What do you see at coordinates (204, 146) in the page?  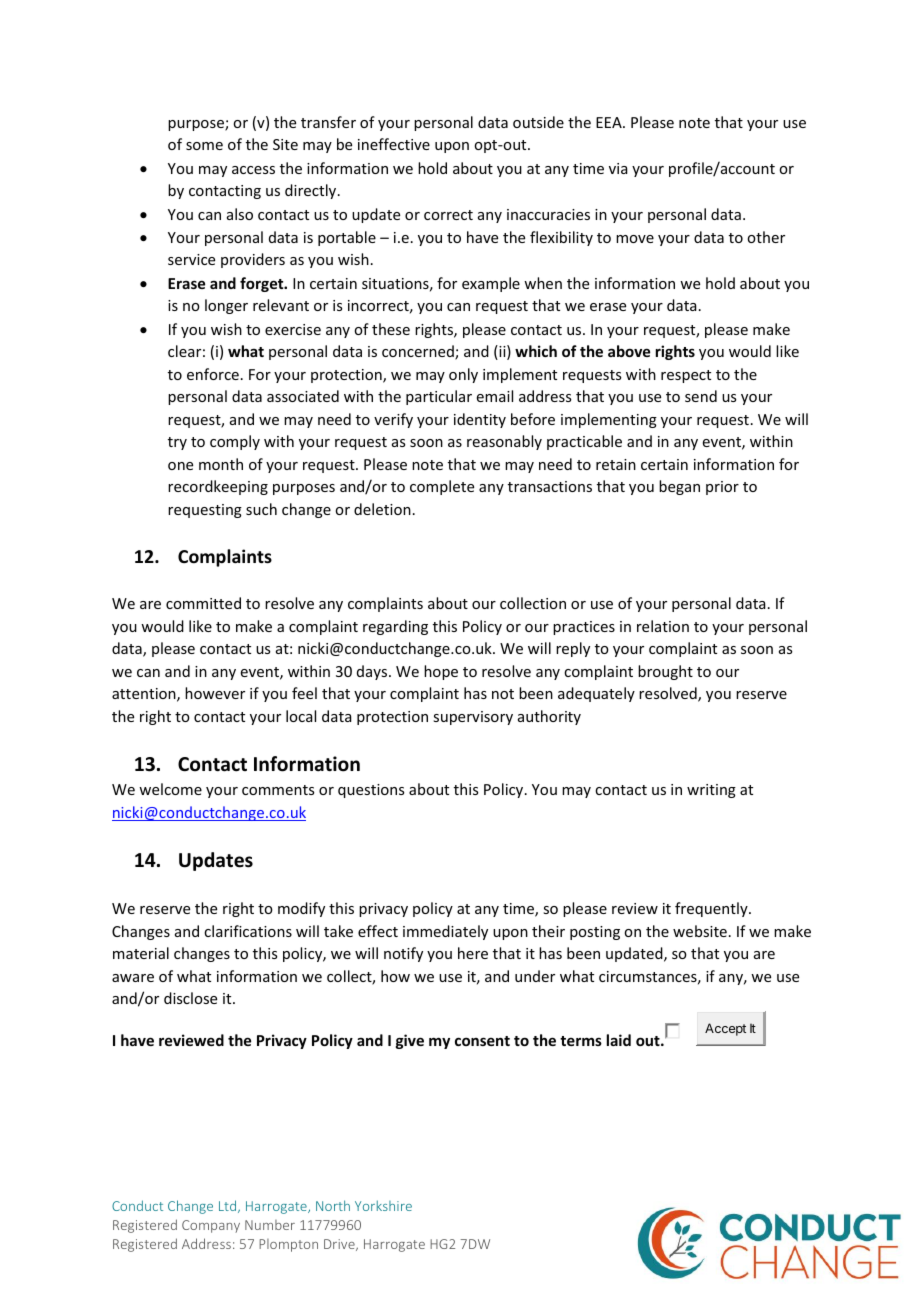 I see `some` at bounding box center [204, 146].
